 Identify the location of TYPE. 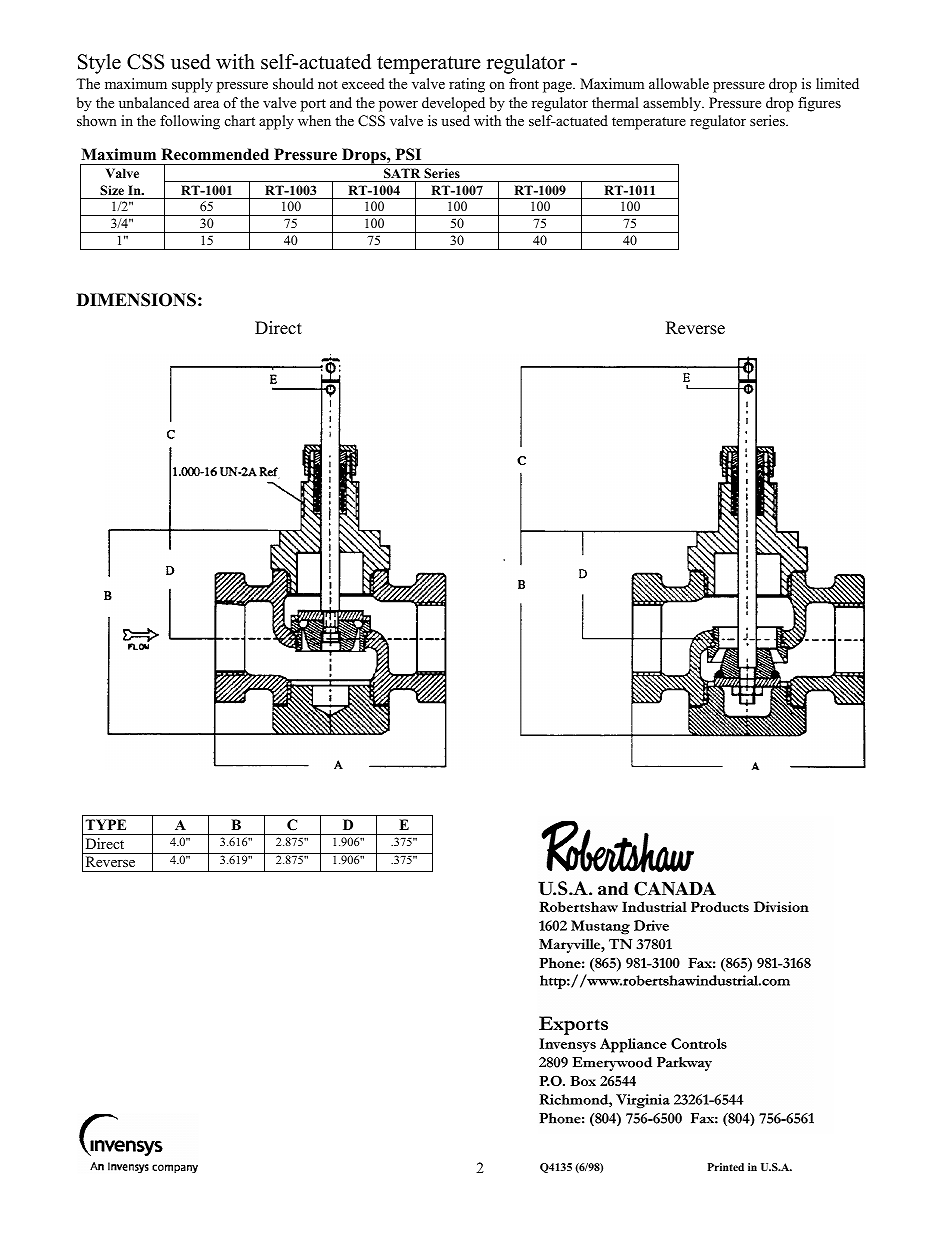
(106, 824).
